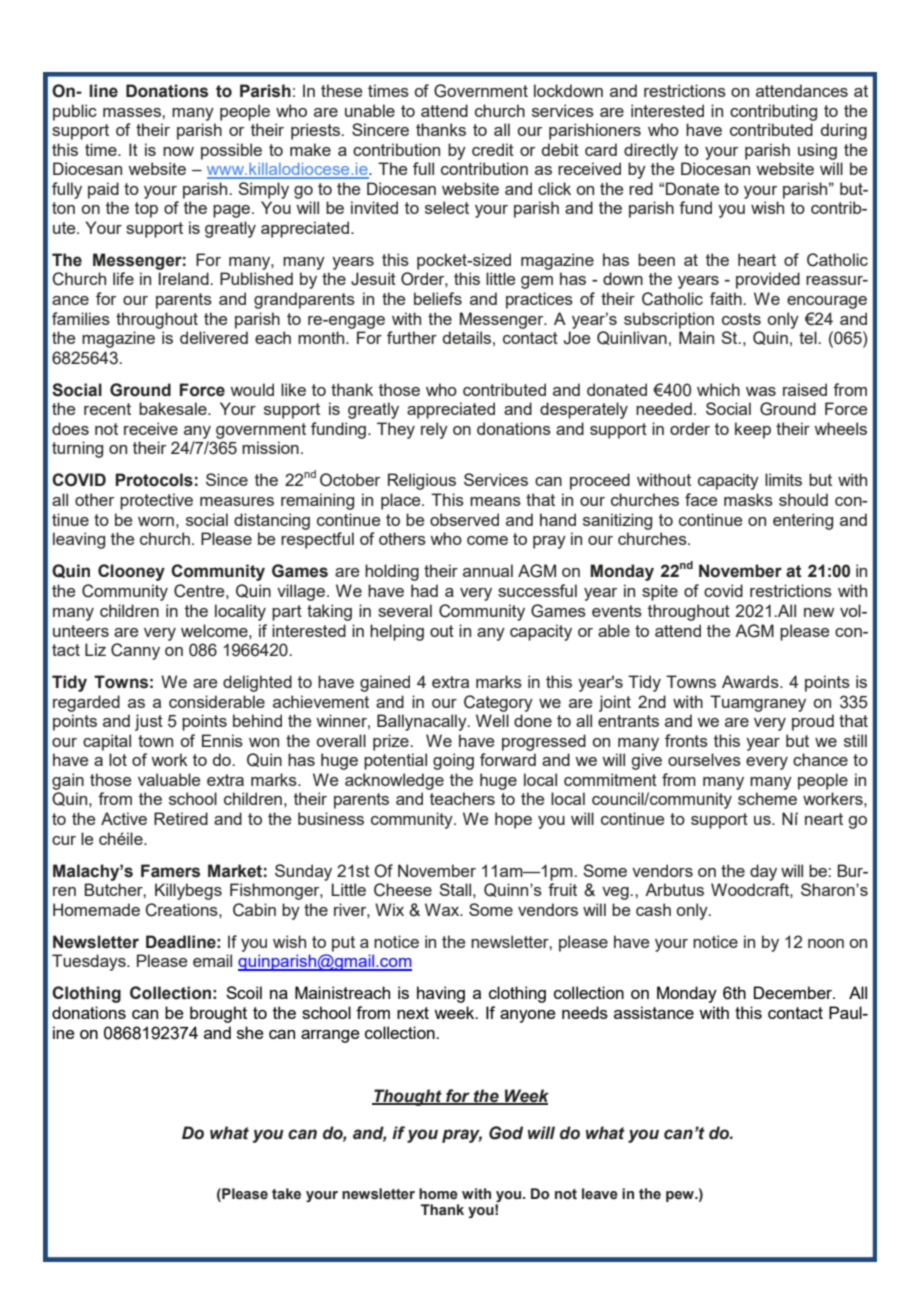  Describe the element at coordinates (422, 481) in the screenshot. I see `Religious` at that location.
